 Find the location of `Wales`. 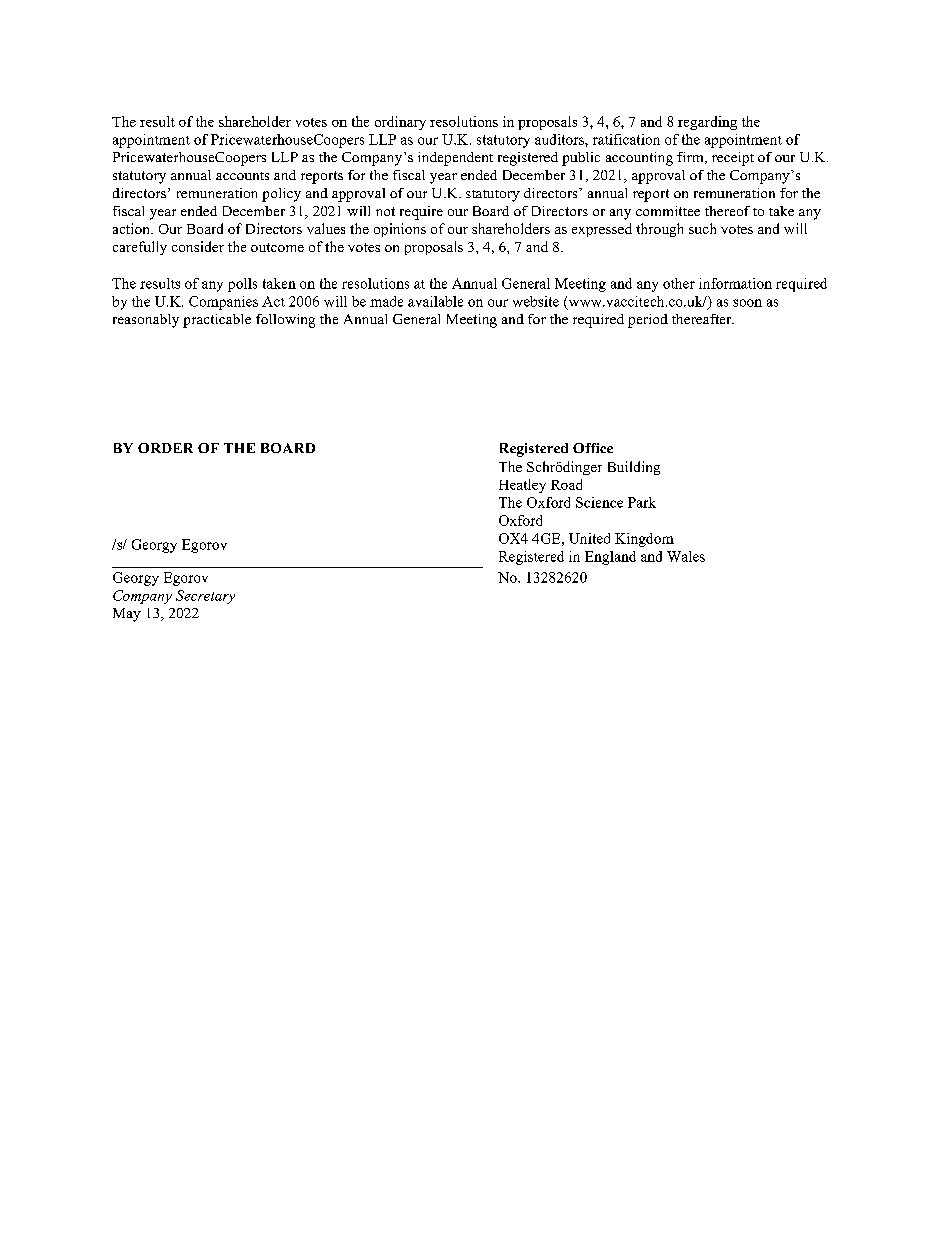

Wales is located at coordinates (686, 556).
